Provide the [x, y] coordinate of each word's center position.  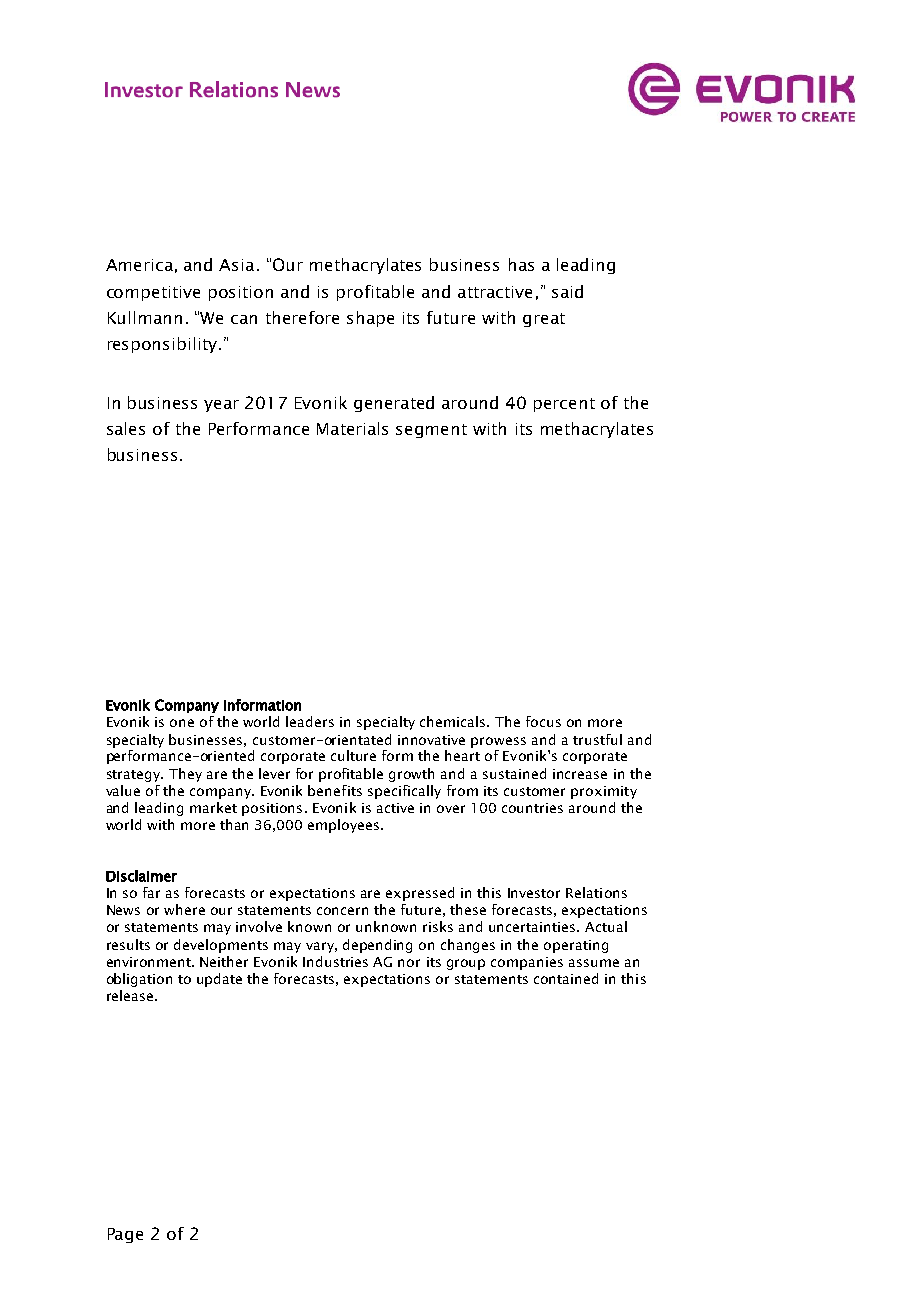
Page [125, 1235]
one [182, 723]
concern [342, 911]
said [567, 291]
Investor [534, 893]
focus [543, 721]
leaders [310, 721]
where [184, 909]
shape [370, 319]
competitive [153, 293]
